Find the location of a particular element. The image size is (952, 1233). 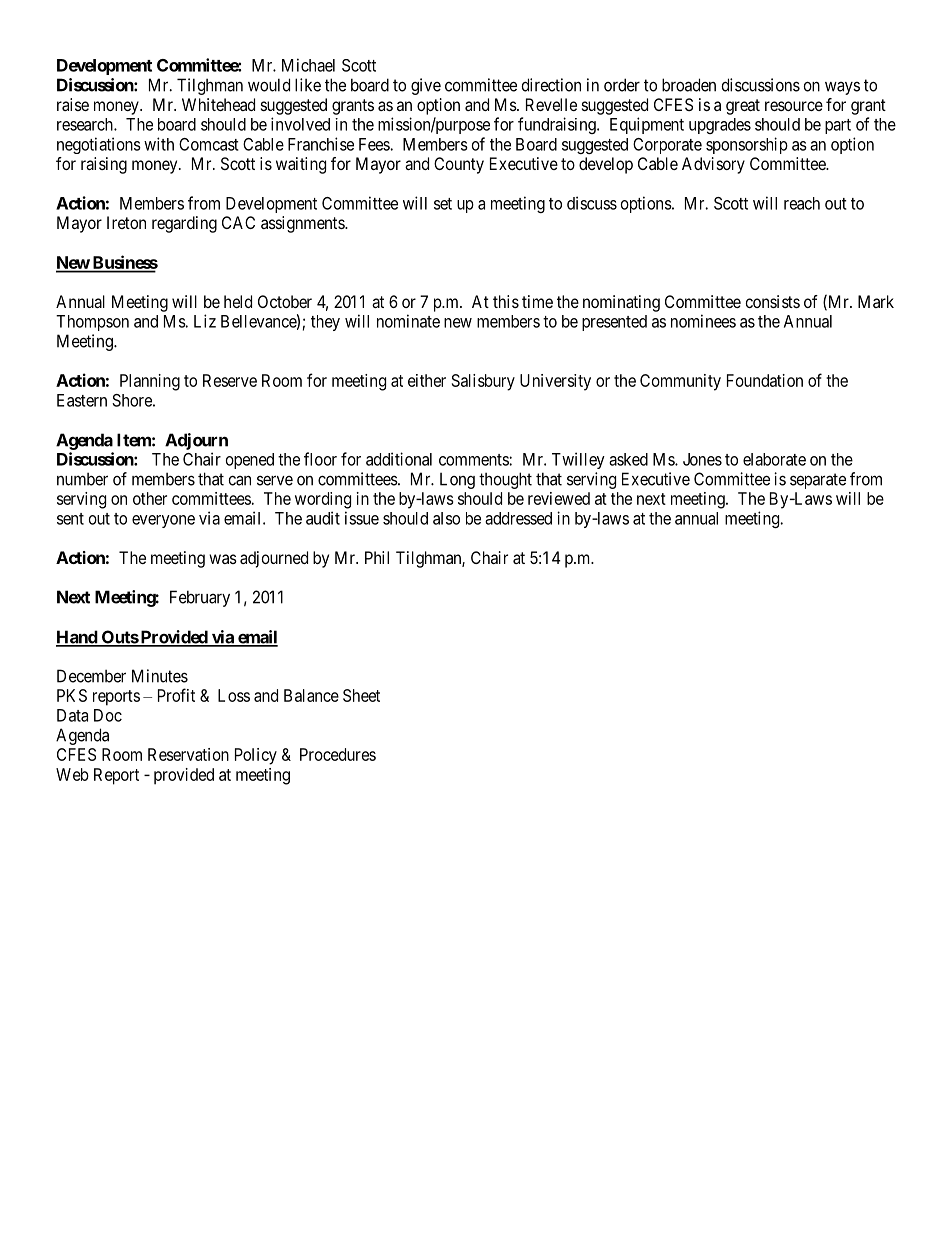

separate is located at coordinates (818, 481).
